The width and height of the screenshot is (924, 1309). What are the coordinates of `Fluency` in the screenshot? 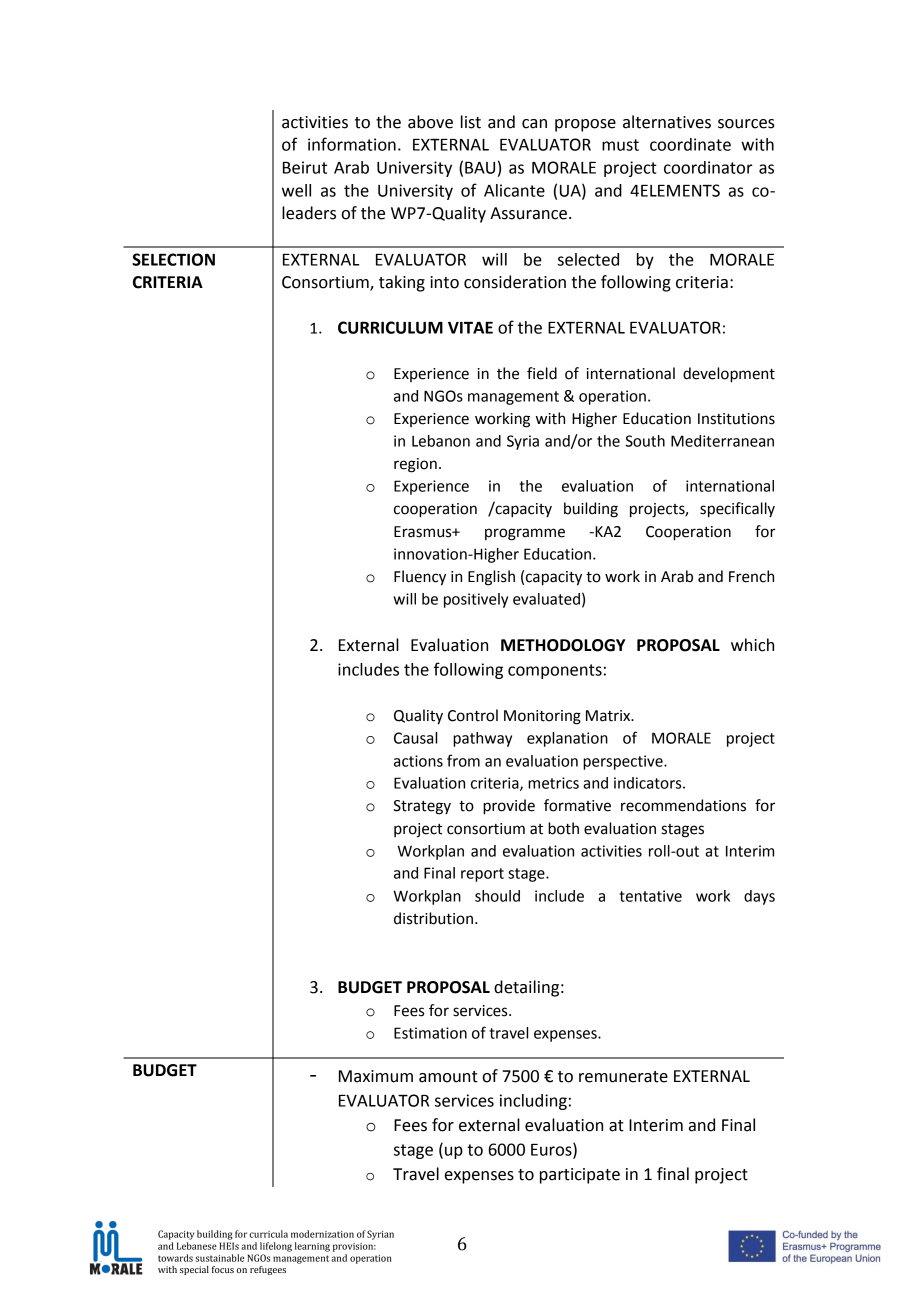 It's located at (420, 578).
